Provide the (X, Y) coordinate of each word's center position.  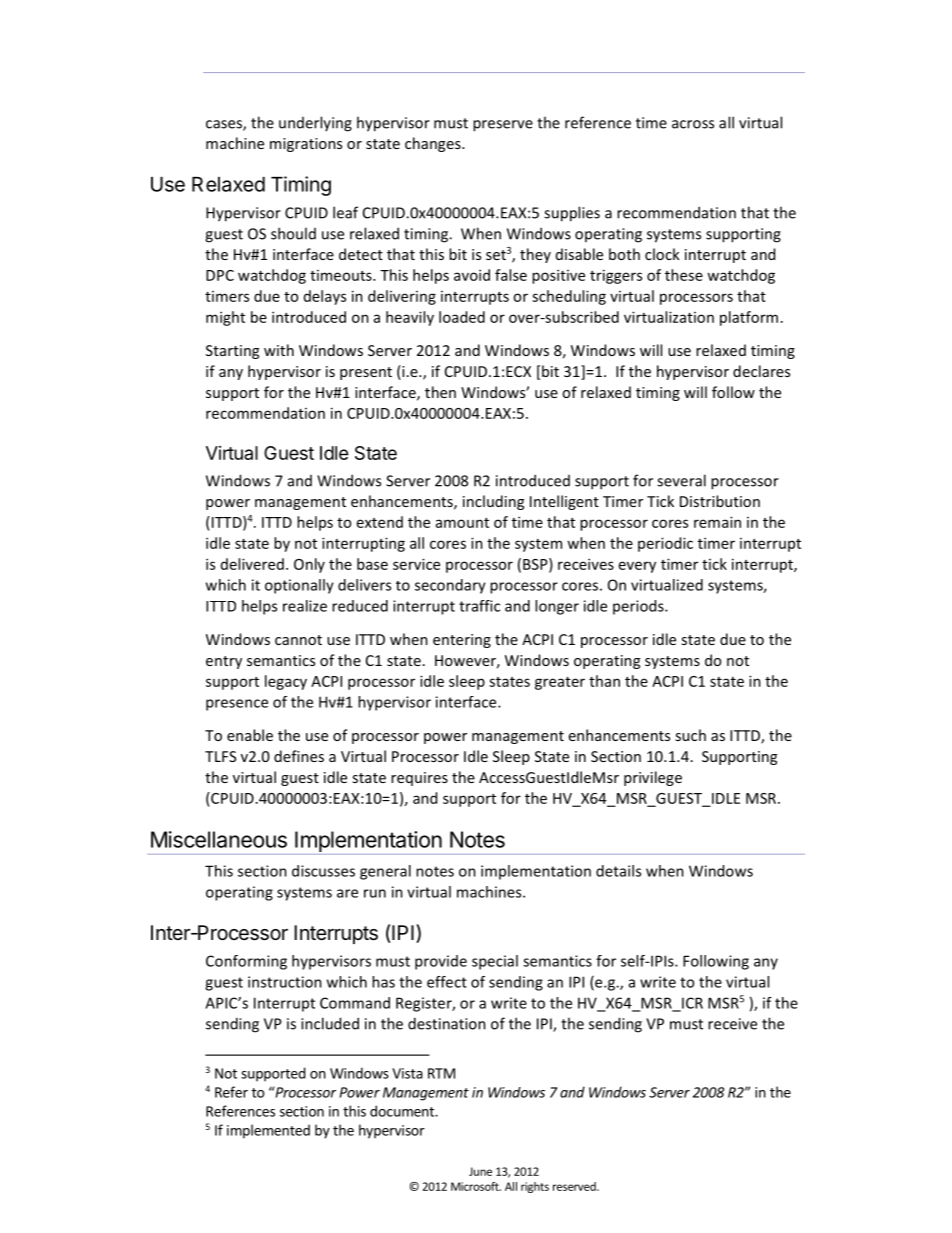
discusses (323, 871)
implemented (268, 1131)
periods (639, 607)
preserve (503, 126)
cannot (298, 640)
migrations (306, 145)
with (279, 350)
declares (761, 371)
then (440, 392)
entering (462, 641)
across (693, 124)
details (618, 871)
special (495, 962)
